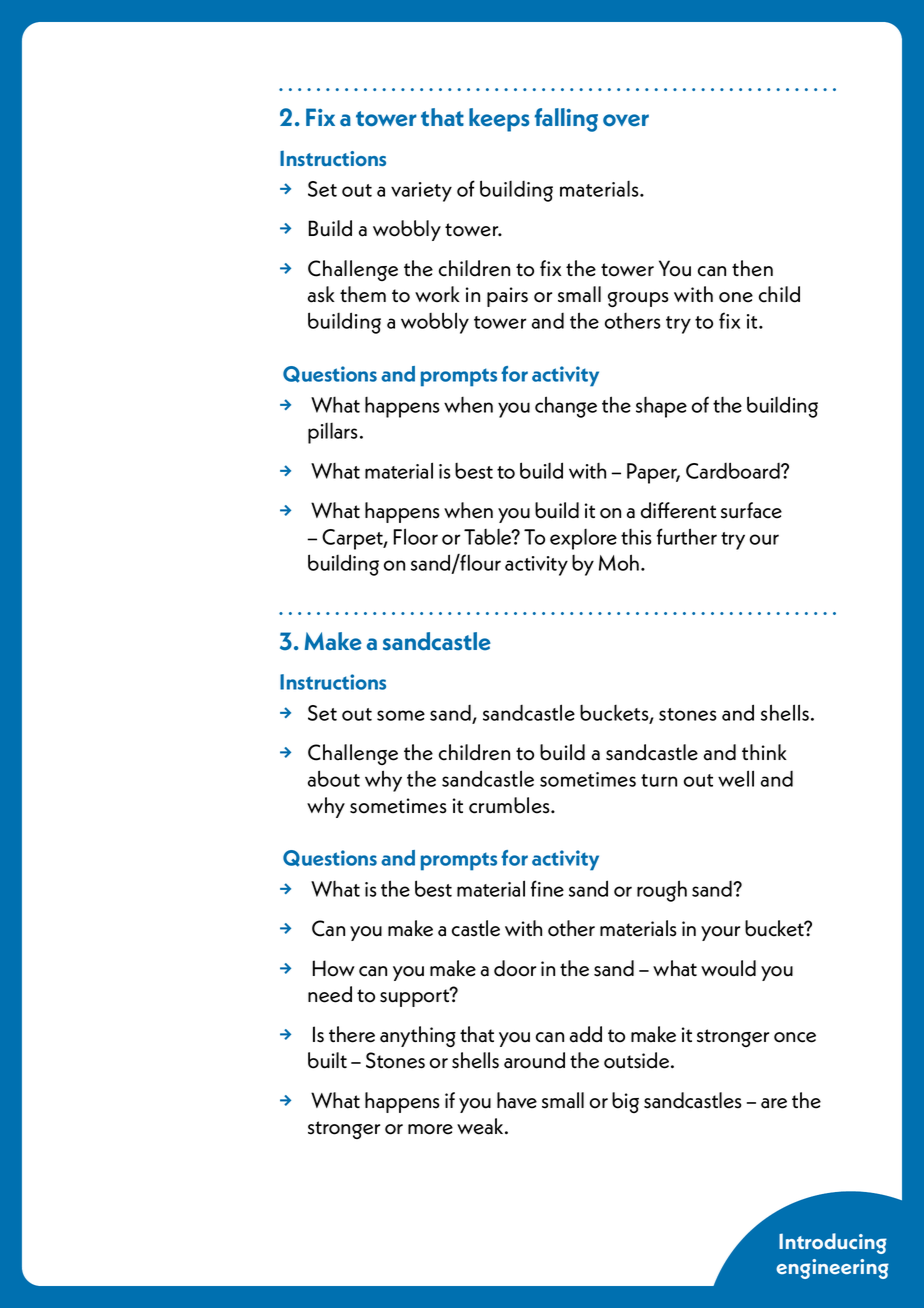 The width and height of the screenshot is (924, 1308). I want to click on think, so click(764, 752).
